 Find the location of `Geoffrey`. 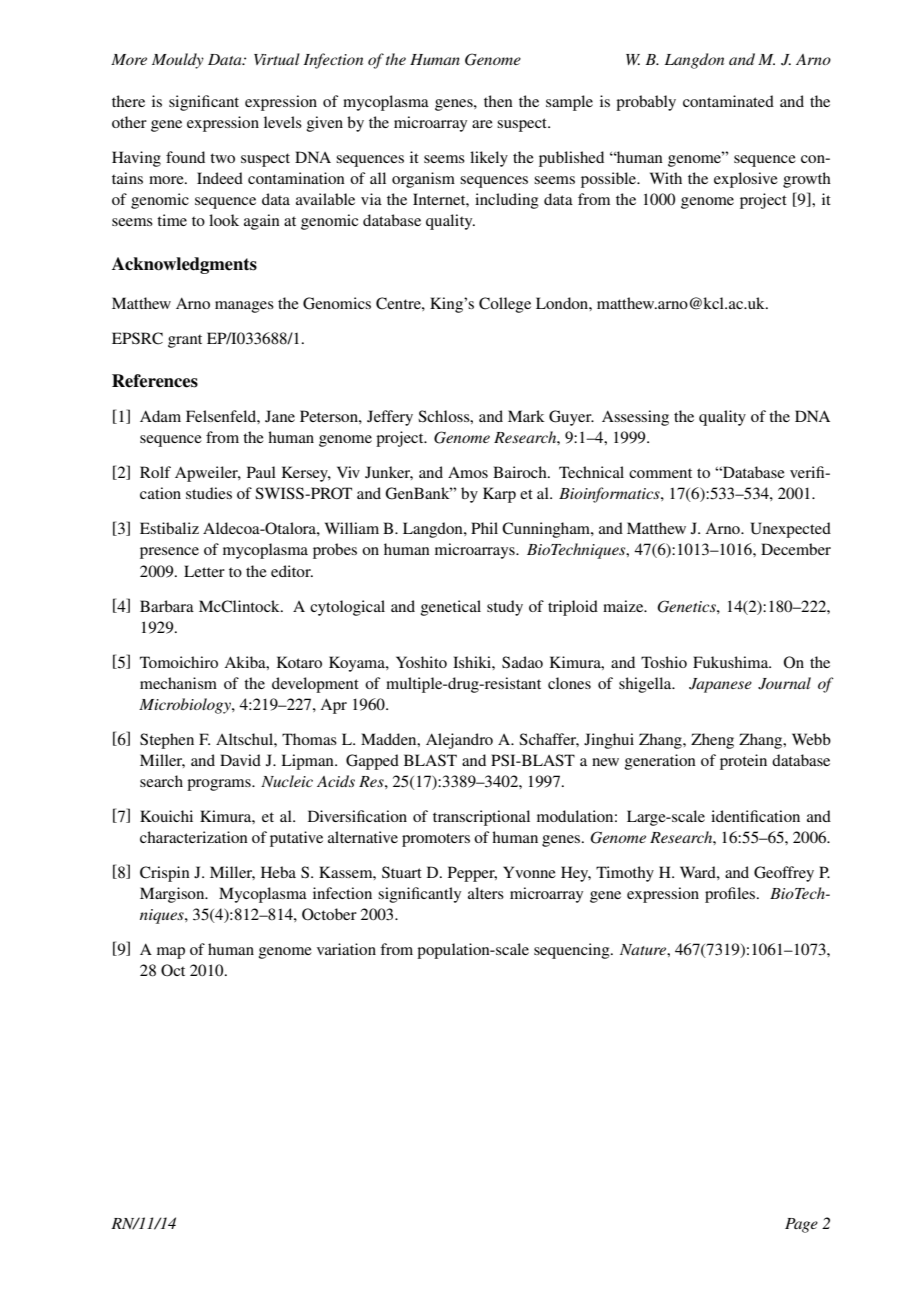

Geoffrey is located at coordinates (784, 874).
